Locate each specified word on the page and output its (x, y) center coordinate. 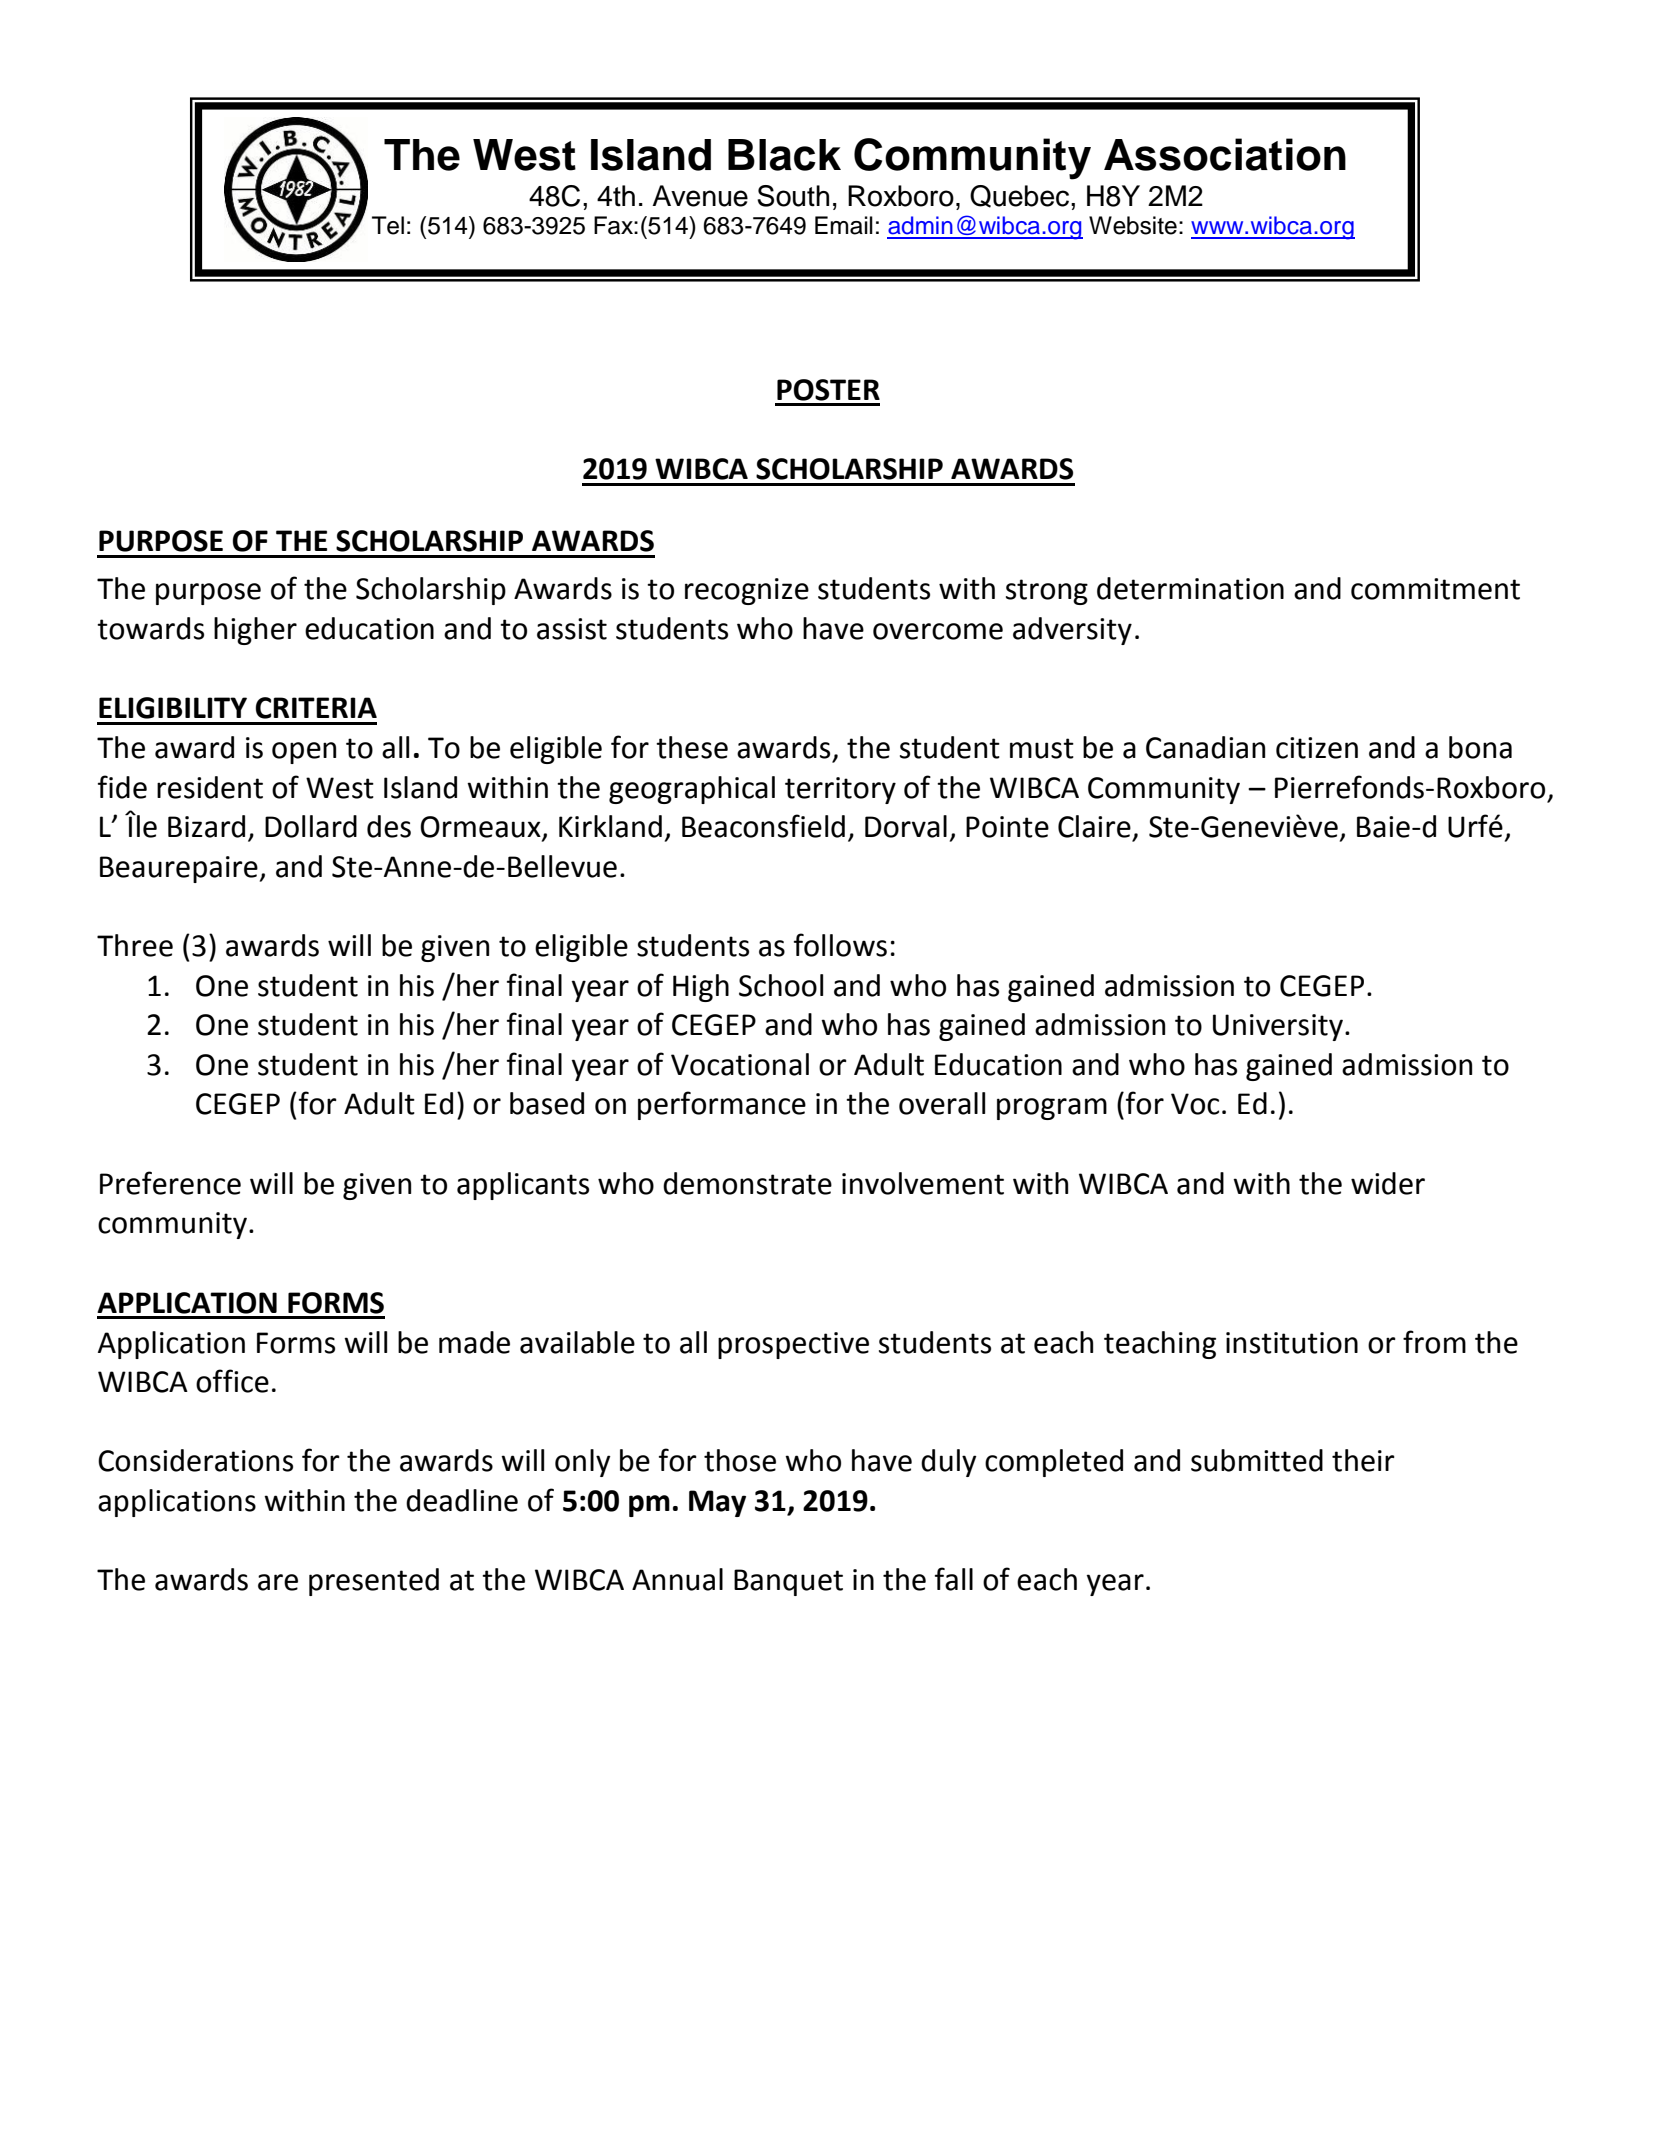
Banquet (788, 1582)
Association (1225, 154)
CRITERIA (316, 708)
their (1363, 1460)
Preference (170, 1183)
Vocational (740, 1064)
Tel (388, 225)
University (1278, 1027)
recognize (747, 591)
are (278, 1582)
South (793, 196)
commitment (1435, 589)
